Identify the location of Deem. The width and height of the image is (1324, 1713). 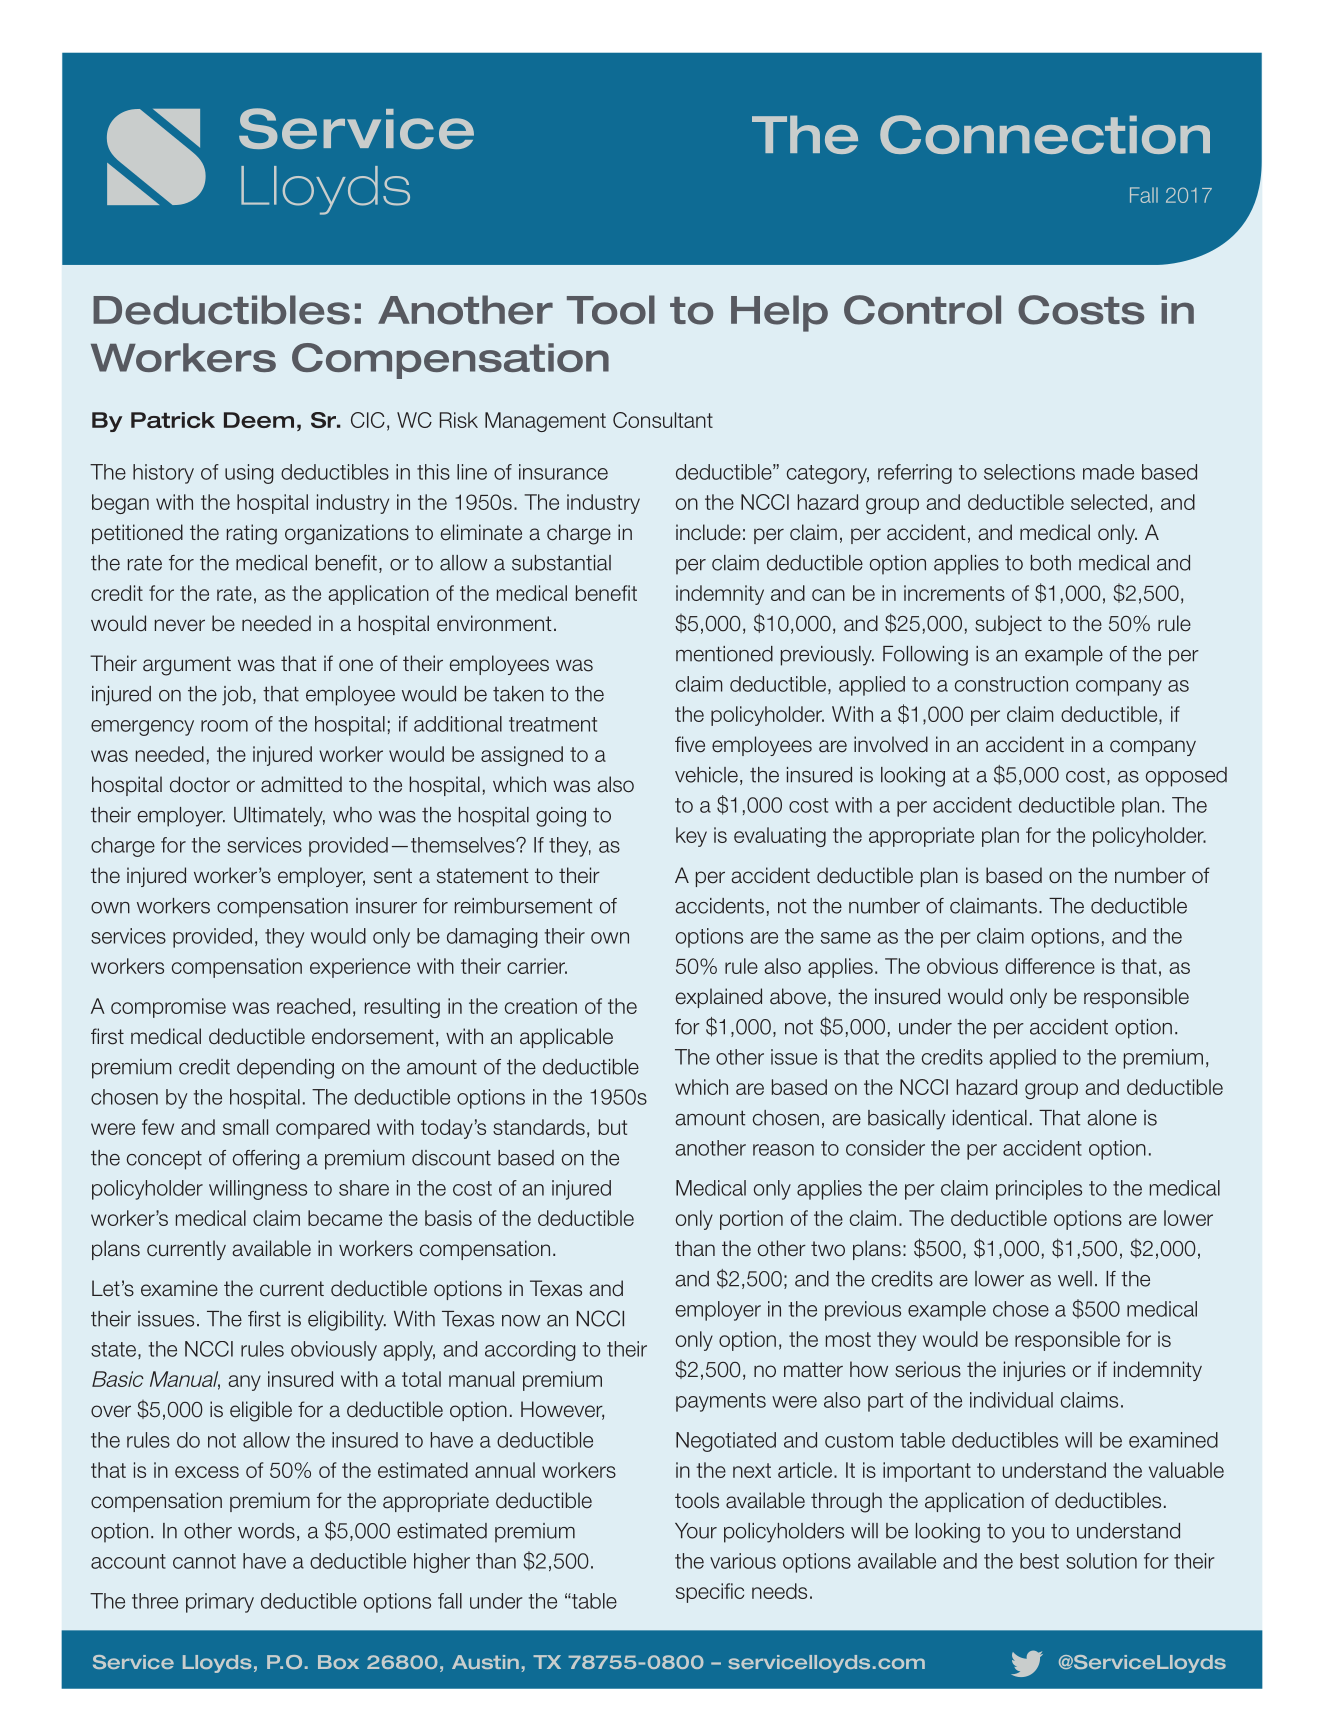
(259, 420).
